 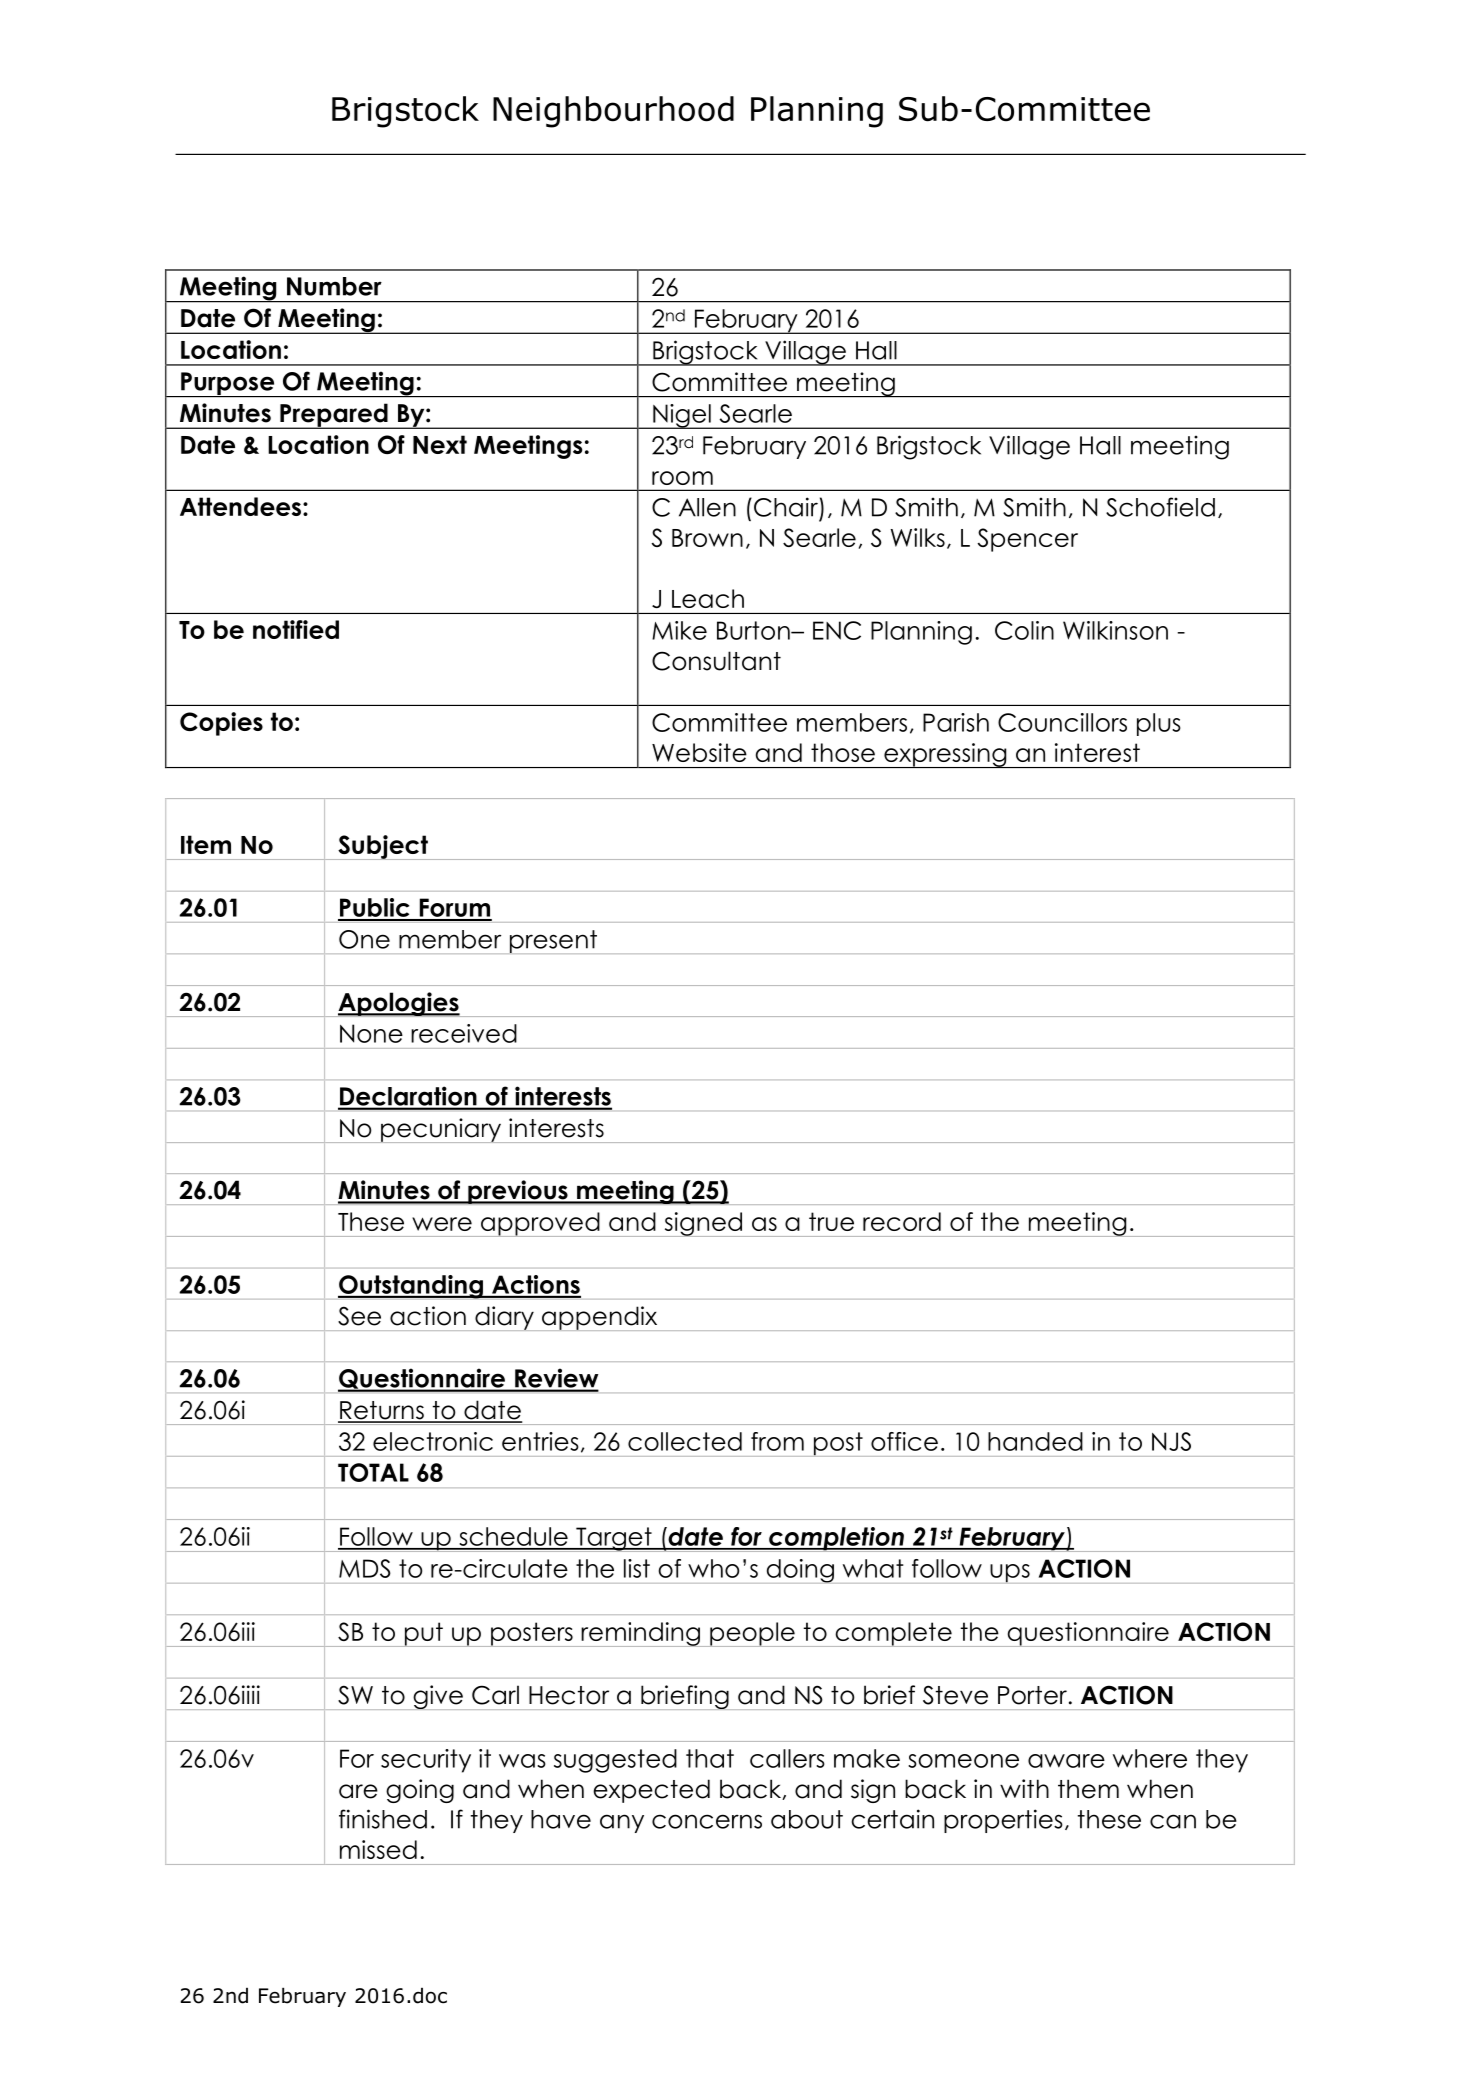 What do you see at coordinates (383, 1819) in the image?
I see `finished` at bounding box center [383, 1819].
